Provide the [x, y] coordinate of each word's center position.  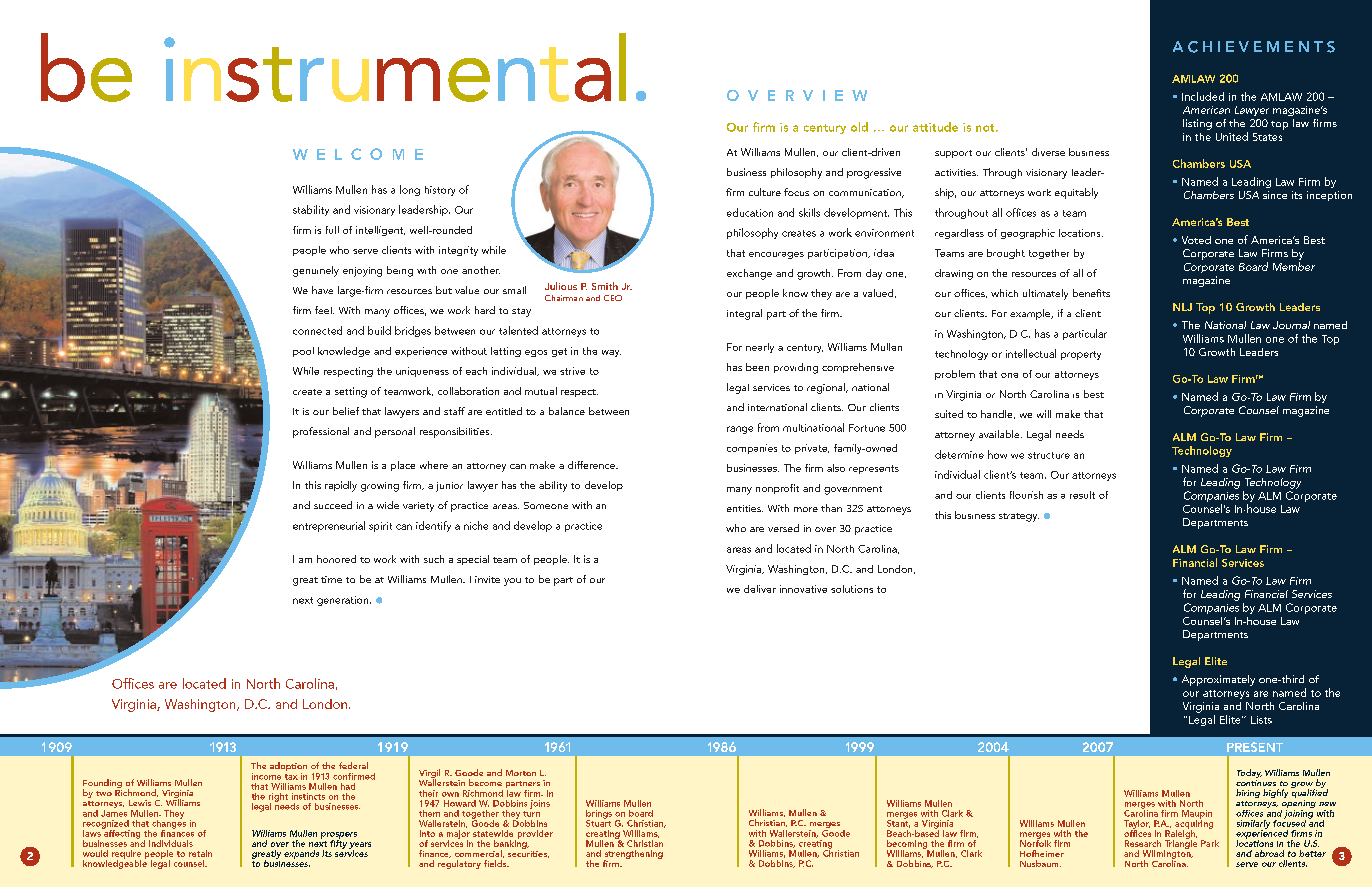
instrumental [395, 67]
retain [200, 853]
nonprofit [777, 489]
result [1082, 495]
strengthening [633, 855]
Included [1203, 96]
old [859, 127]
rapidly [341, 486]
